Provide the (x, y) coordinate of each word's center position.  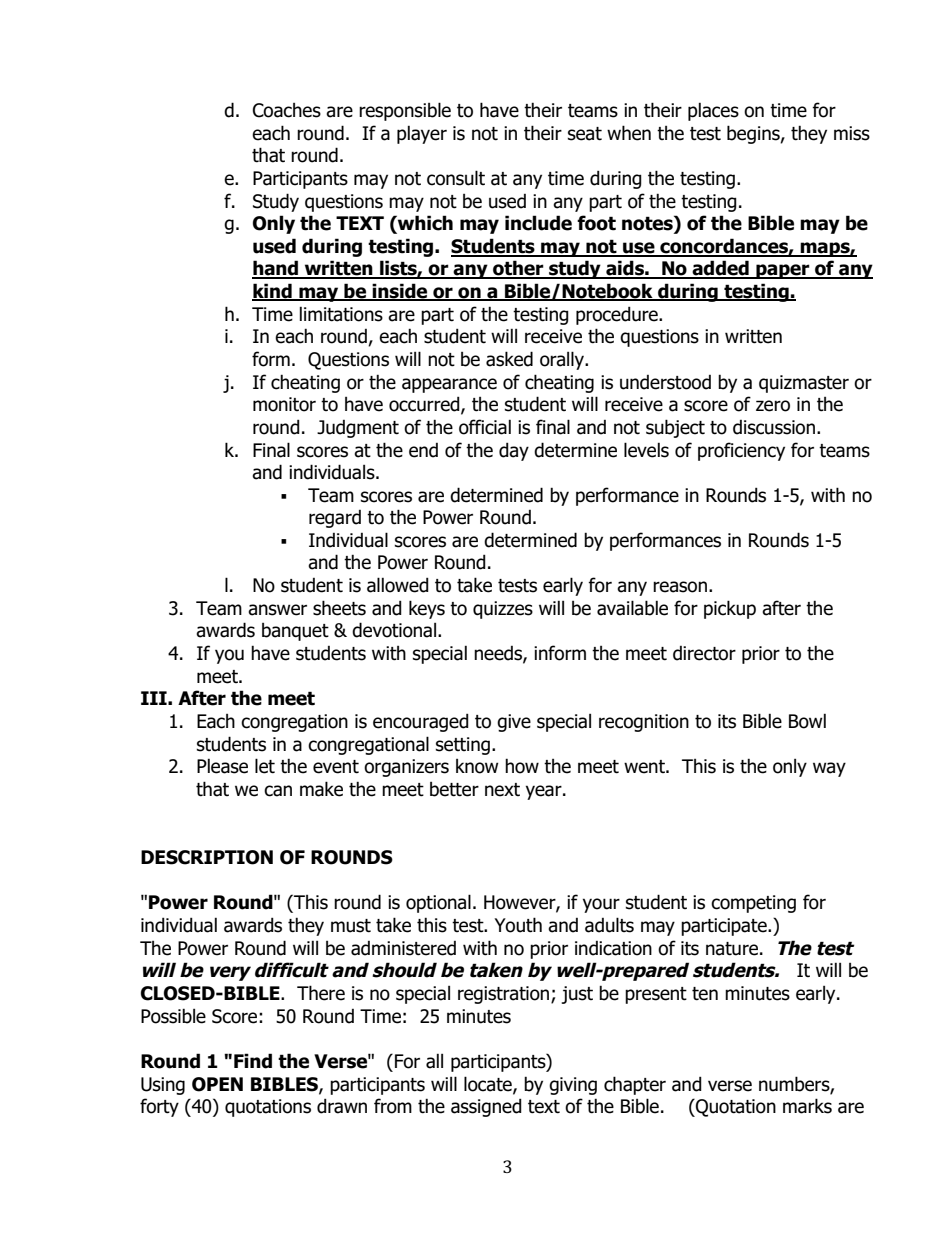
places (713, 111)
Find (253, 1061)
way (829, 769)
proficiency (741, 451)
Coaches (287, 110)
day (514, 451)
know (477, 766)
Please (222, 766)
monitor (284, 404)
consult (456, 178)
